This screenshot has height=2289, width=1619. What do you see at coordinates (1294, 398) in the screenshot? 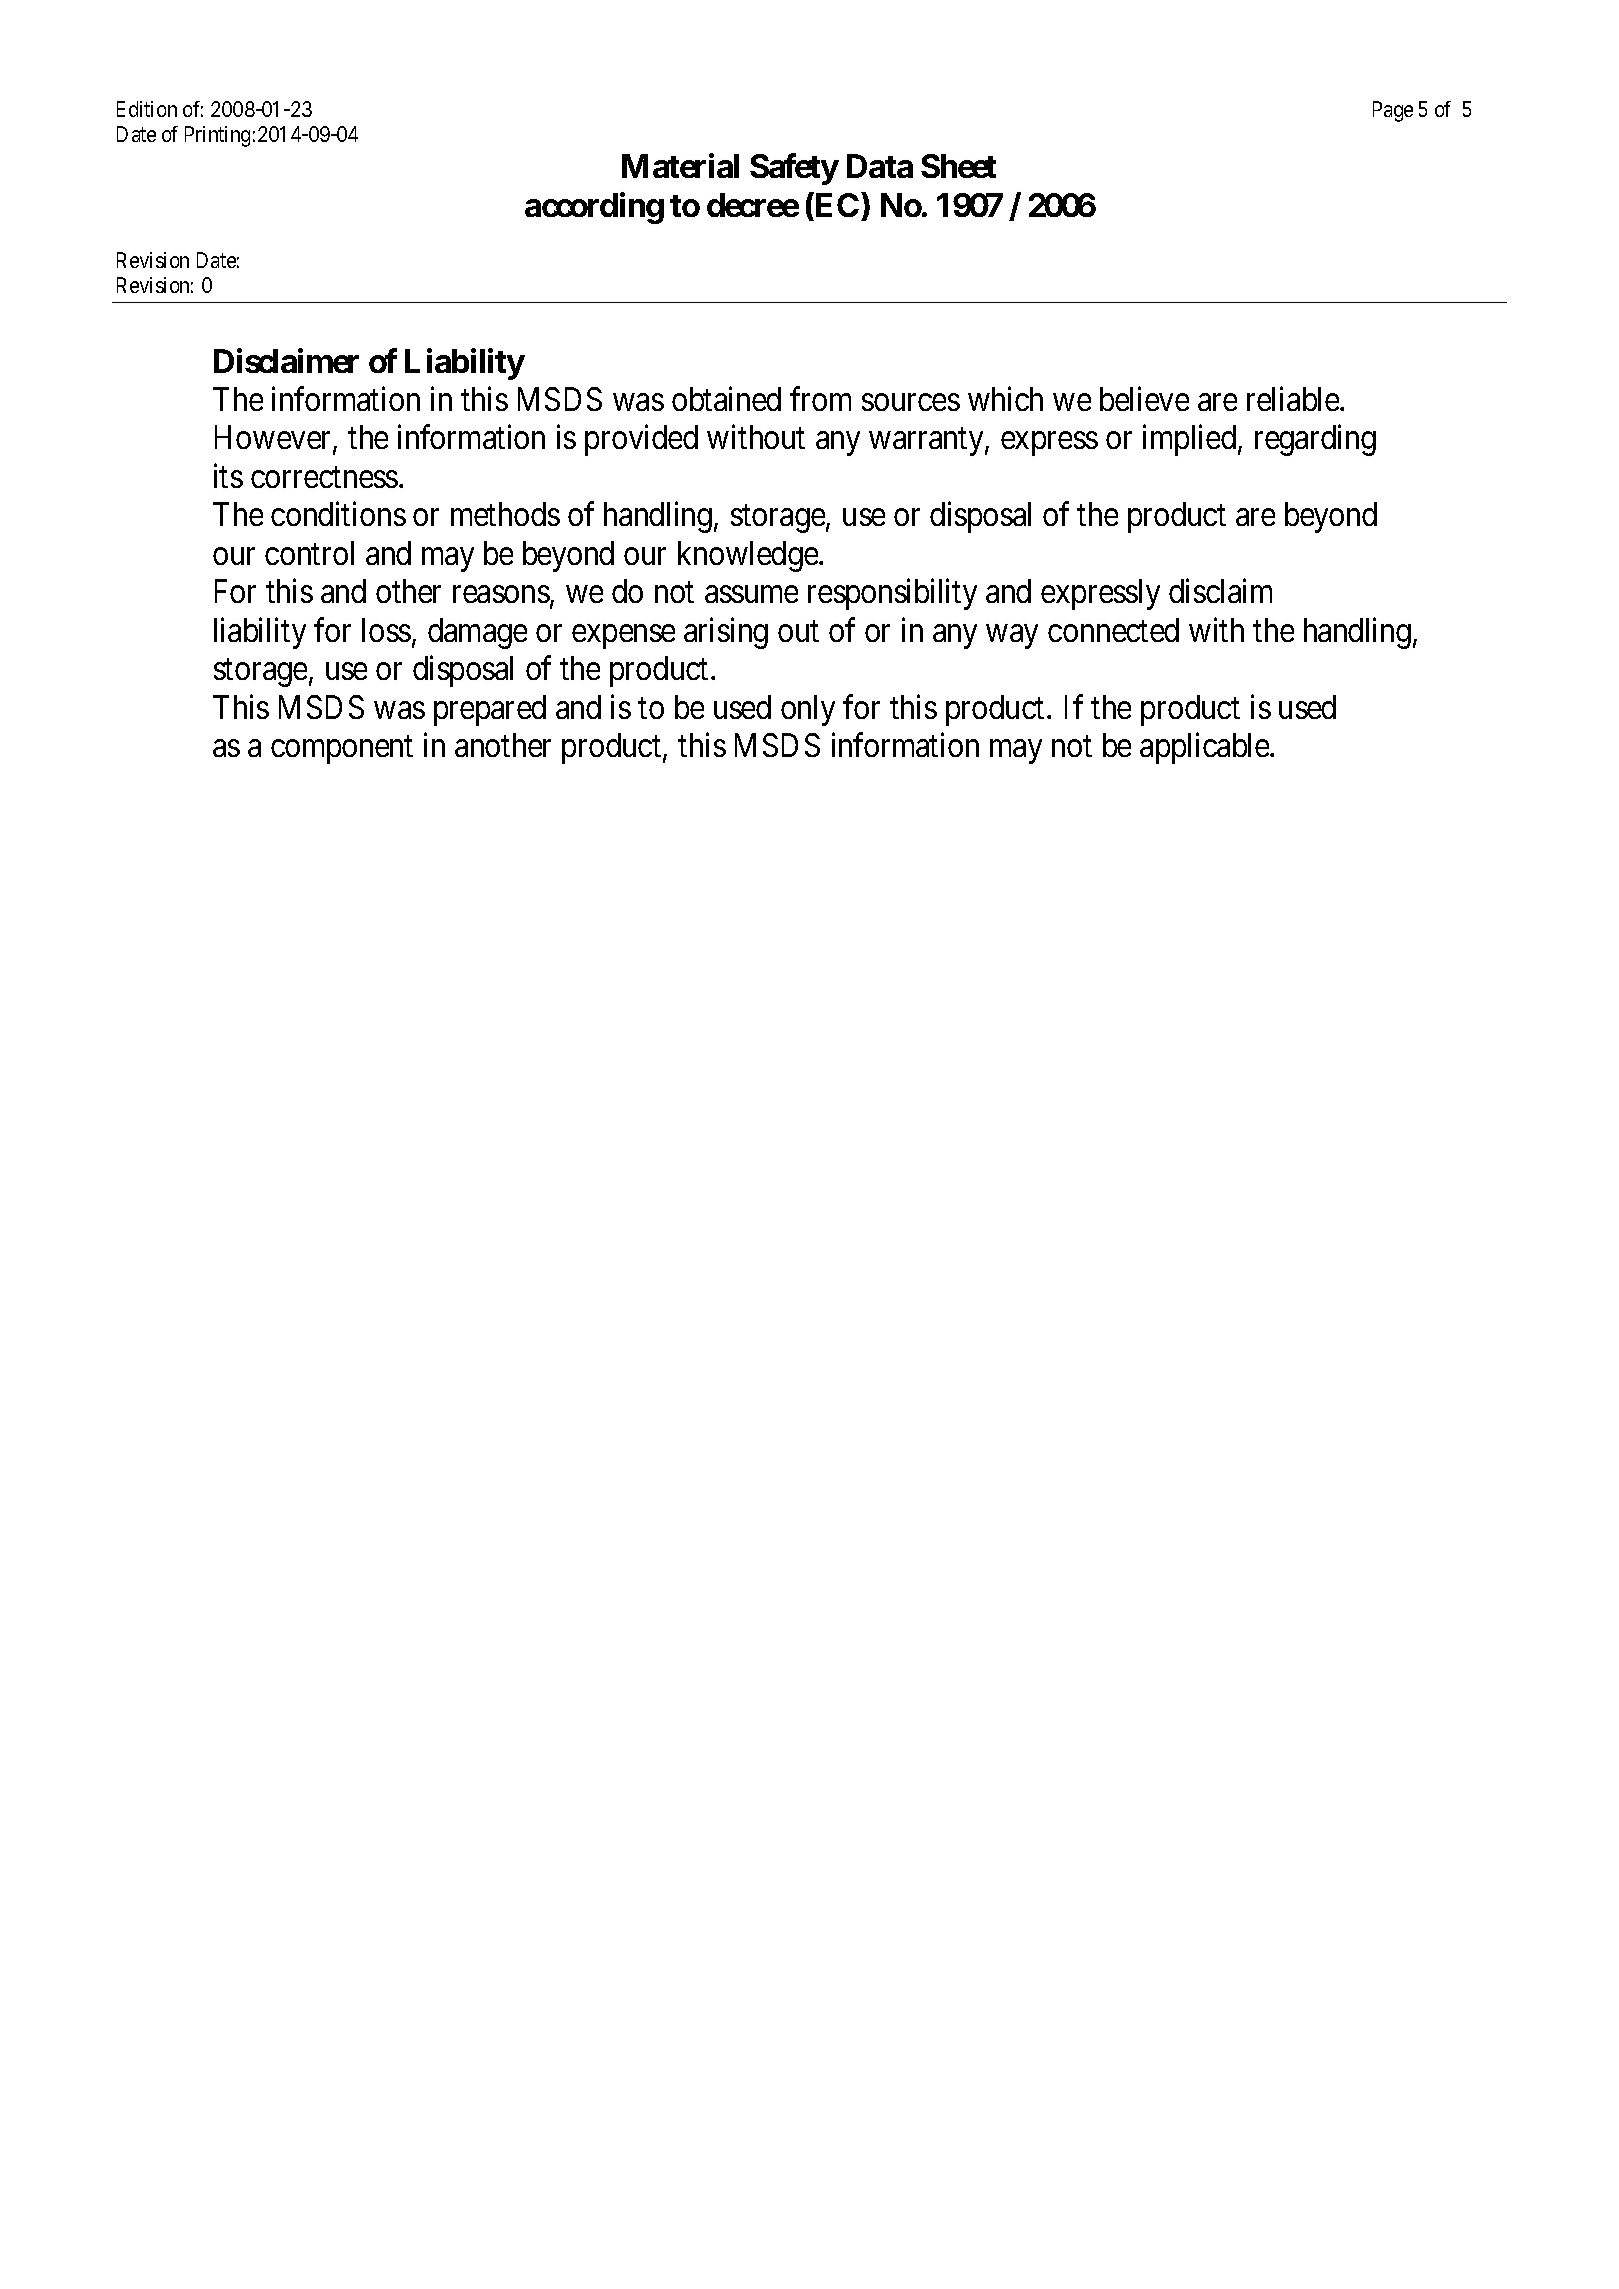
I see `reliable` at bounding box center [1294, 398].
